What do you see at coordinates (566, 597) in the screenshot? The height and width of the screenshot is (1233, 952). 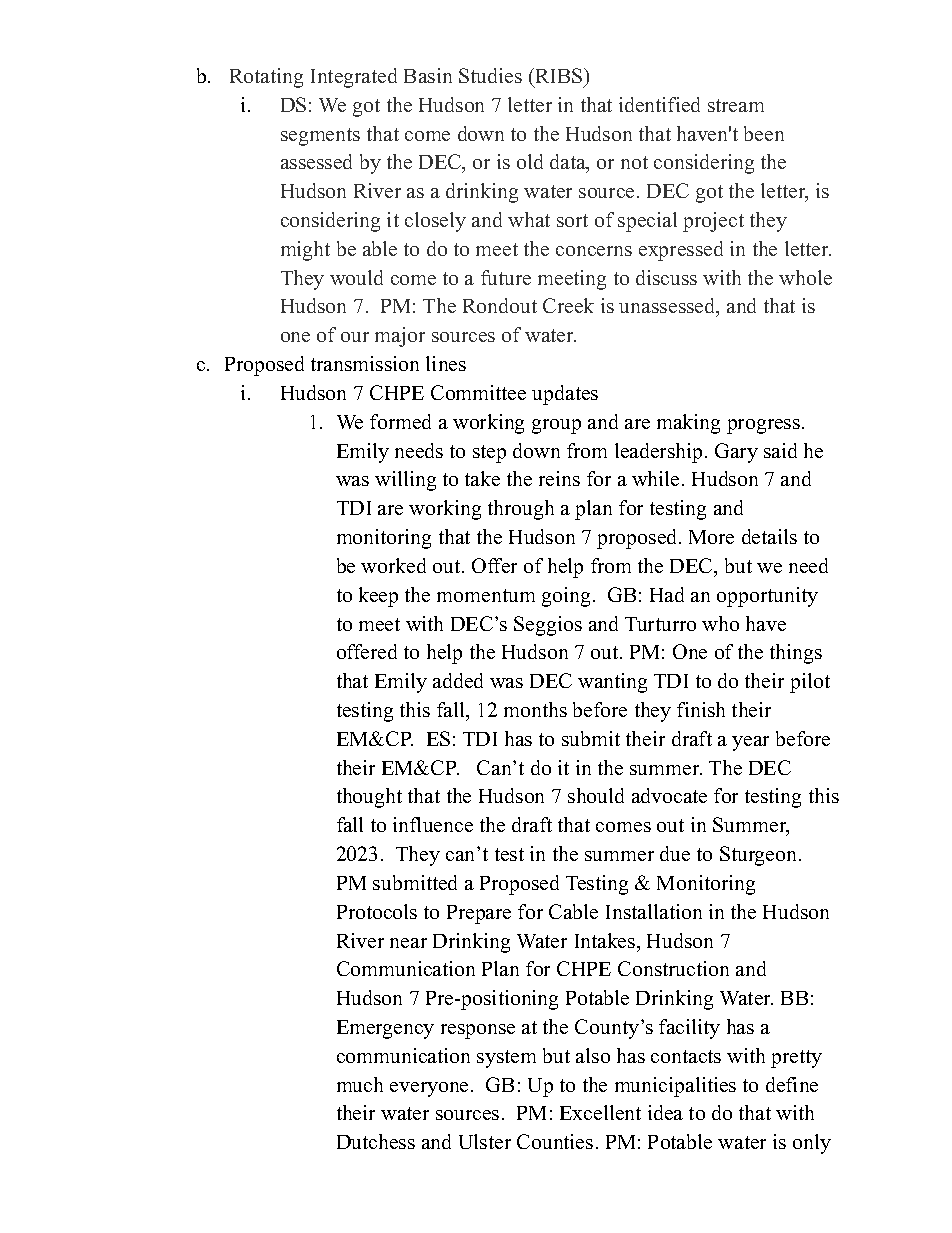 I see `going` at bounding box center [566, 597].
